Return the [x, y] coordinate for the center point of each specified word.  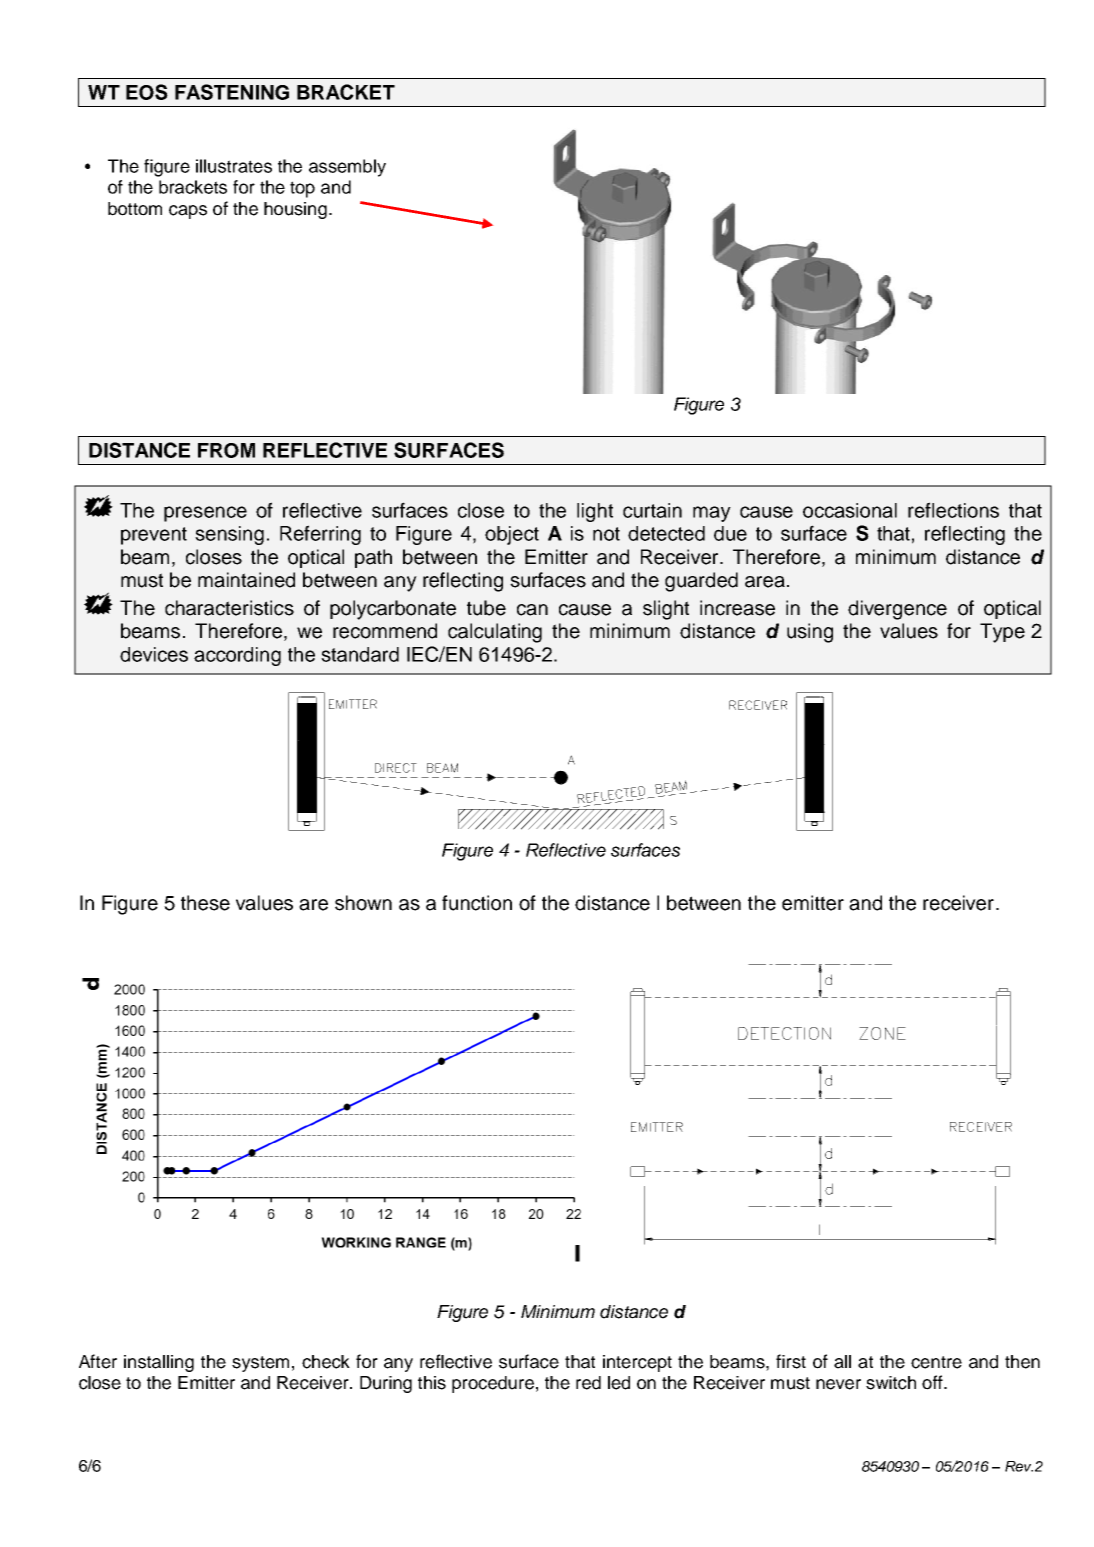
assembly [347, 168]
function [477, 903]
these [205, 903]
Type [1002, 633]
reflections [953, 510]
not [606, 534]
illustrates [234, 166]
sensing [229, 535]
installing [159, 1363]
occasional [850, 510]
